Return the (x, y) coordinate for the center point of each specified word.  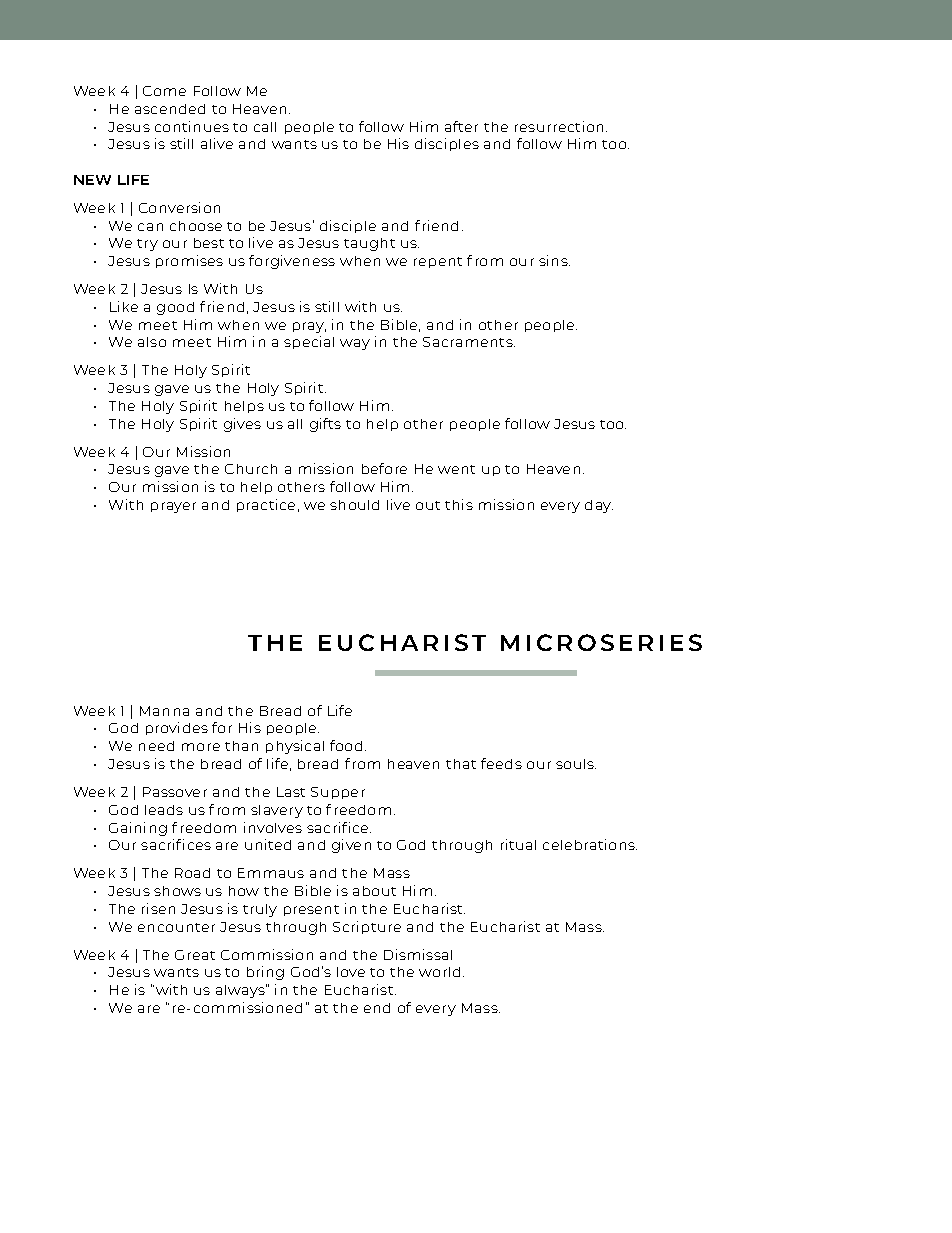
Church (251, 469)
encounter (176, 927)
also (152, 342)
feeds (501, 763)
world (439, 972)
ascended (170, 109)
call (265, 127)
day (599, 506)
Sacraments (469, 342)
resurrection (561, 126)
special (309, 342)
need (156, 746)
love (351, 972)
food (346, 745)
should (354, 505)
